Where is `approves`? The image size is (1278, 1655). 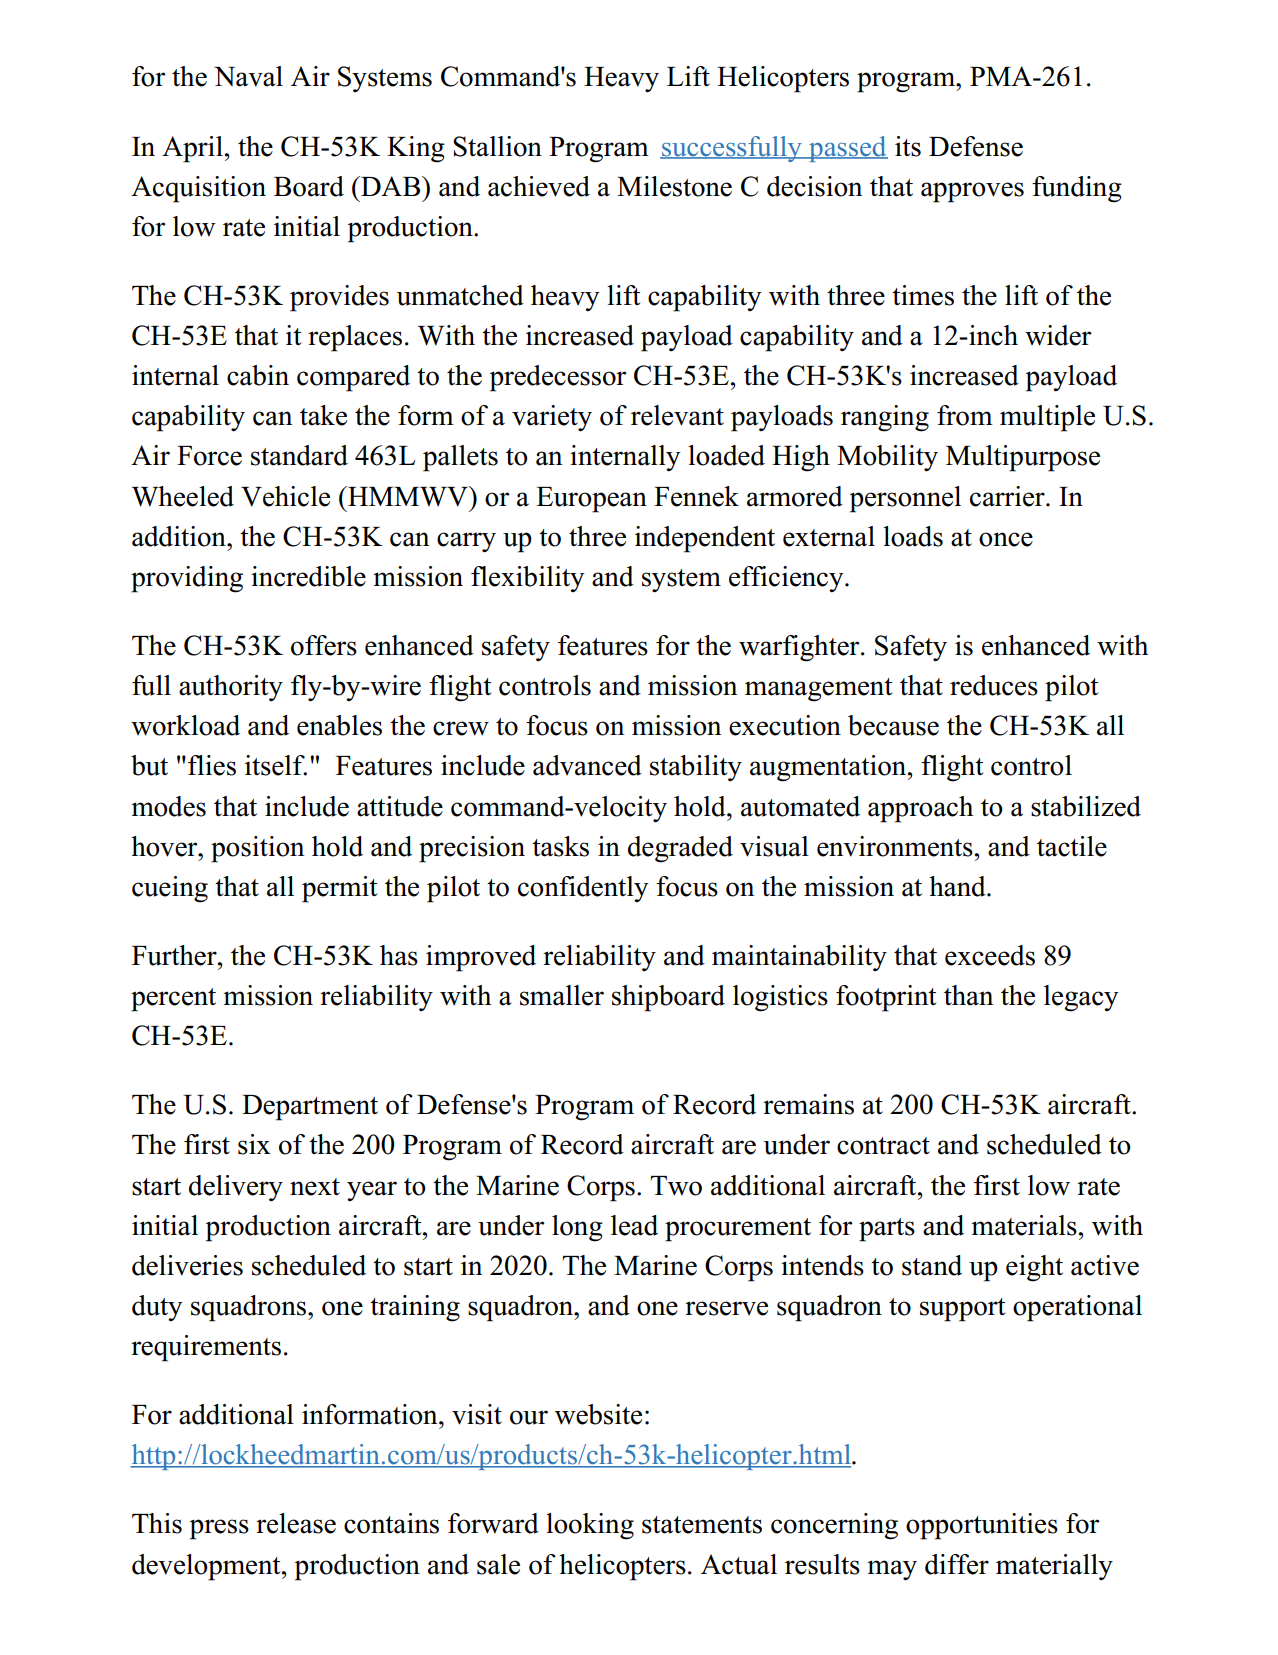 approves is located at coordinates (972, 192).
